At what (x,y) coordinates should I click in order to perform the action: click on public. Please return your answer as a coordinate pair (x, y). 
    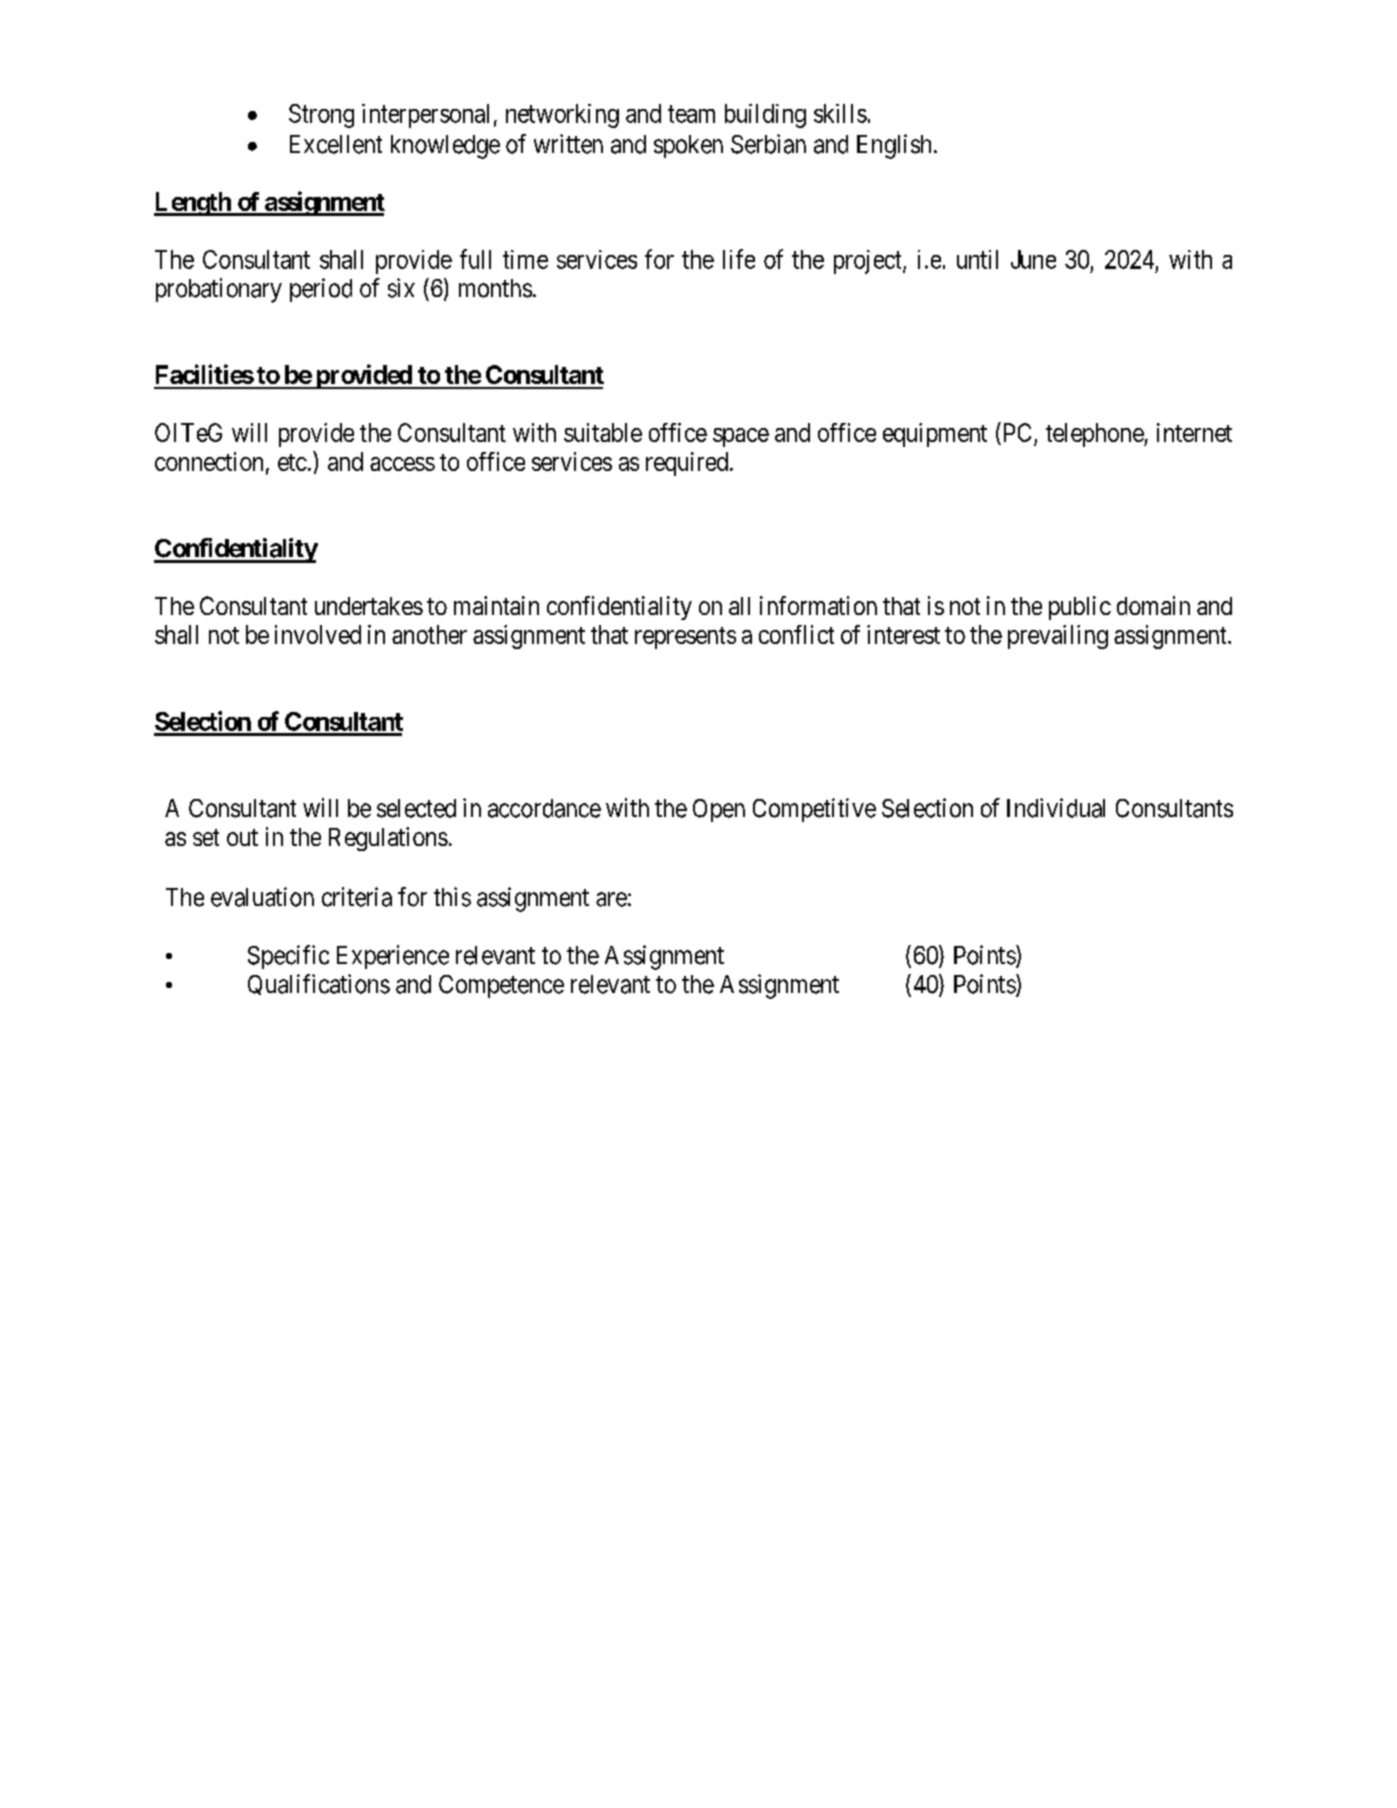
    Looking at the image, I should click on (1080, 608).
